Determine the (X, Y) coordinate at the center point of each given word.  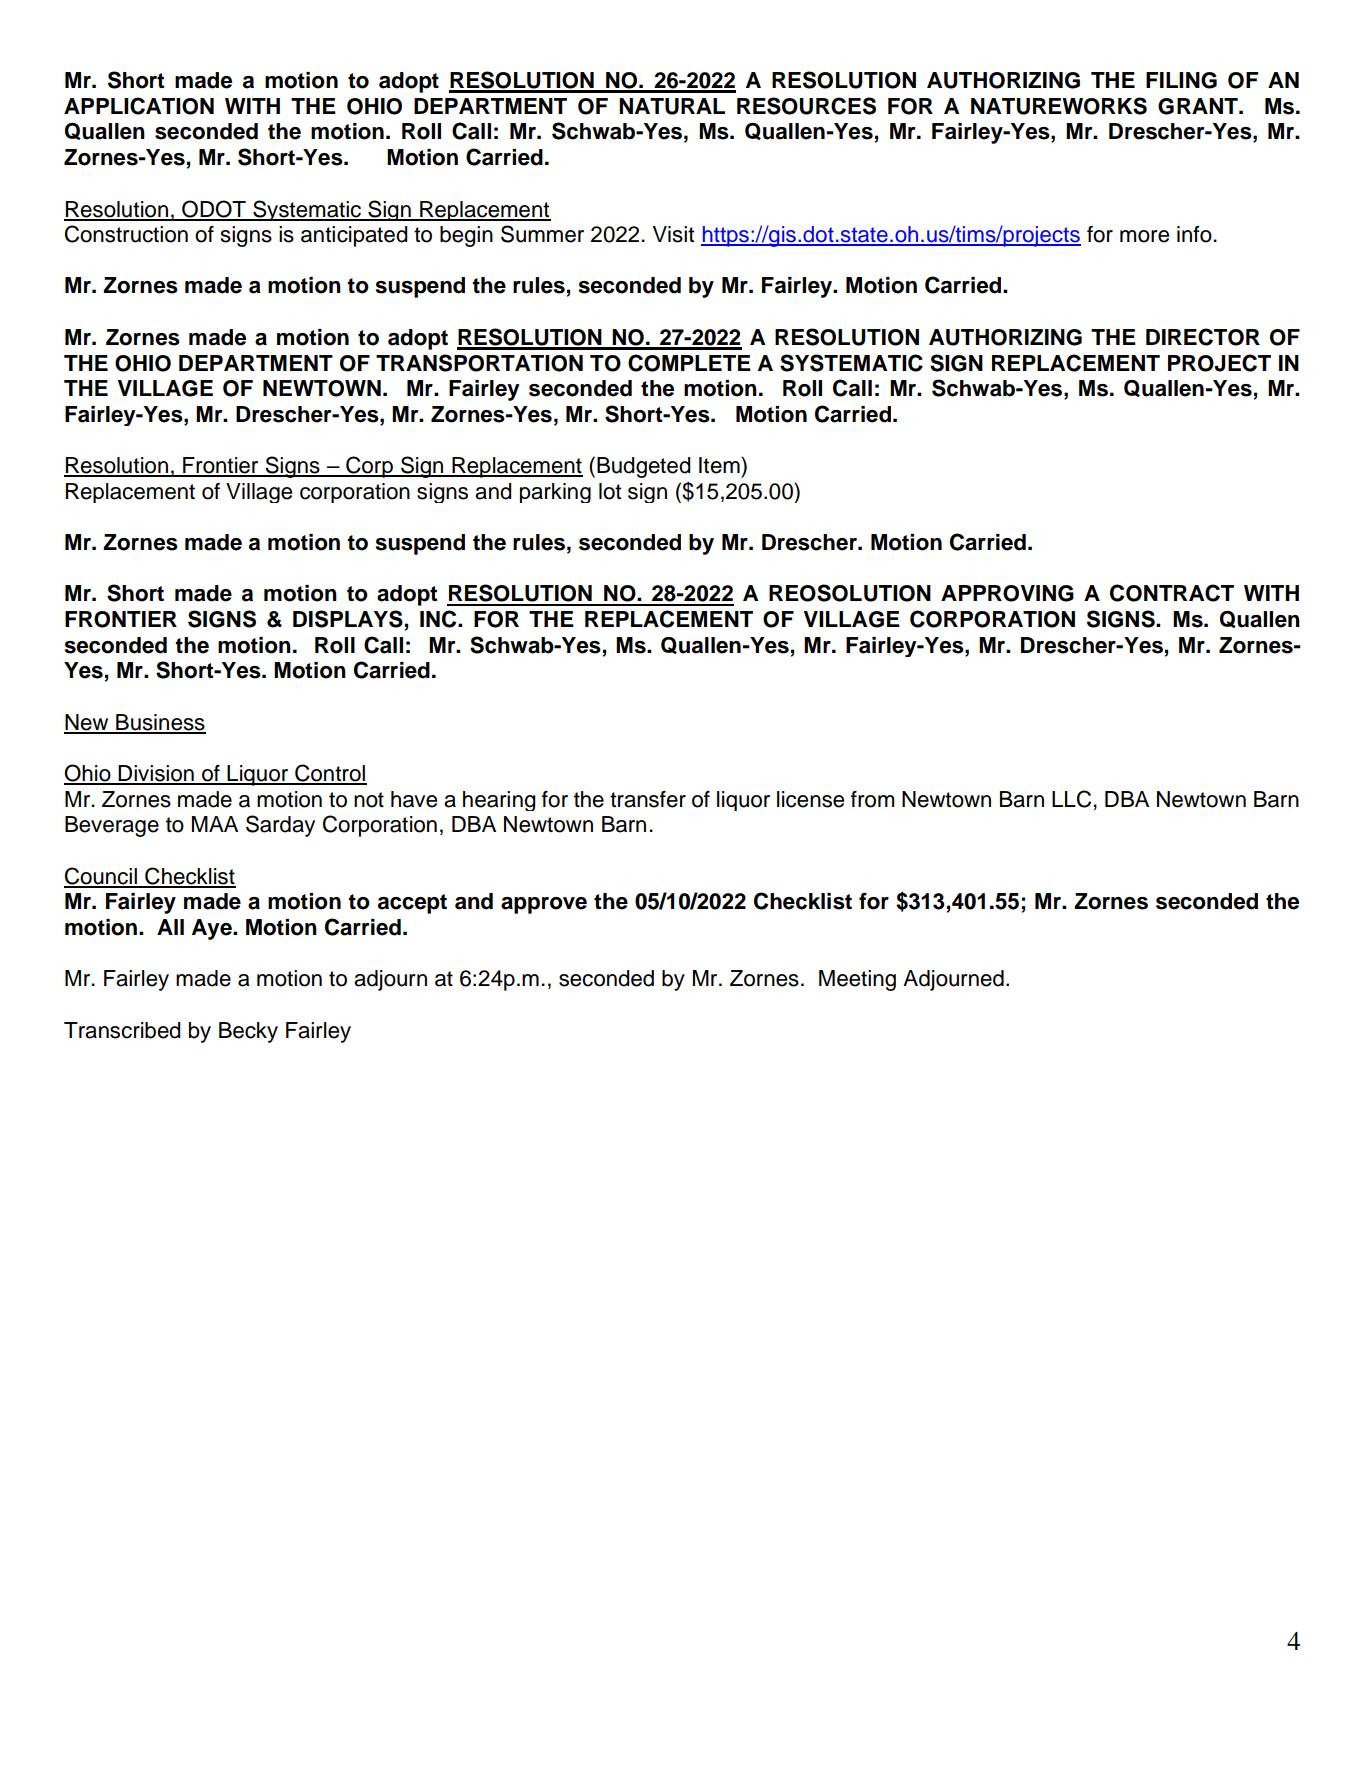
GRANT (1199, 106)
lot (610, 491)
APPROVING (1007, 593)
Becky (248, 1032)
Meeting (857, 980)
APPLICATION (139, 106)
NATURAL (672, 106)
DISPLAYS (348, 619)
